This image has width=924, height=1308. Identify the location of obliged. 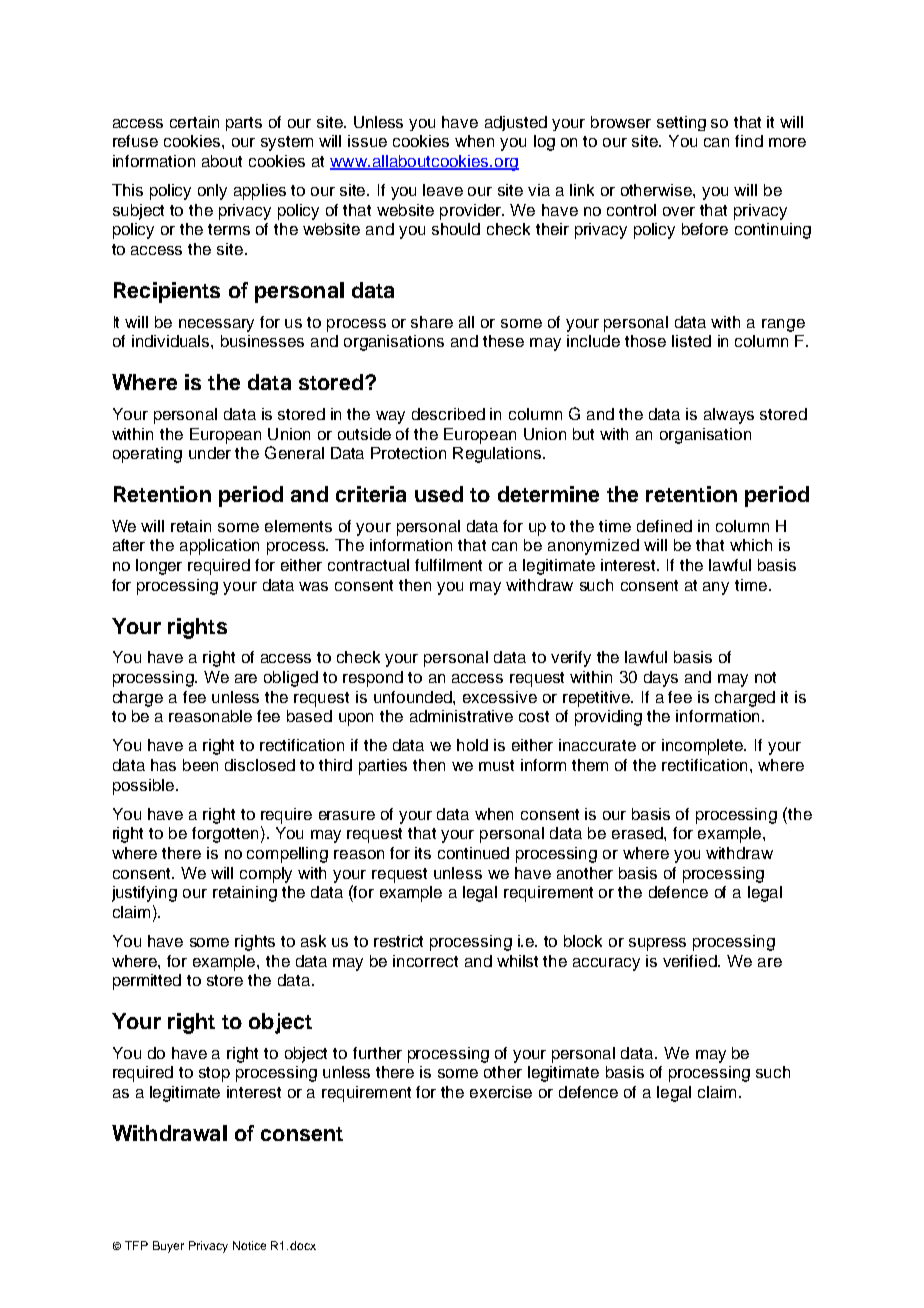
(291, 679).
